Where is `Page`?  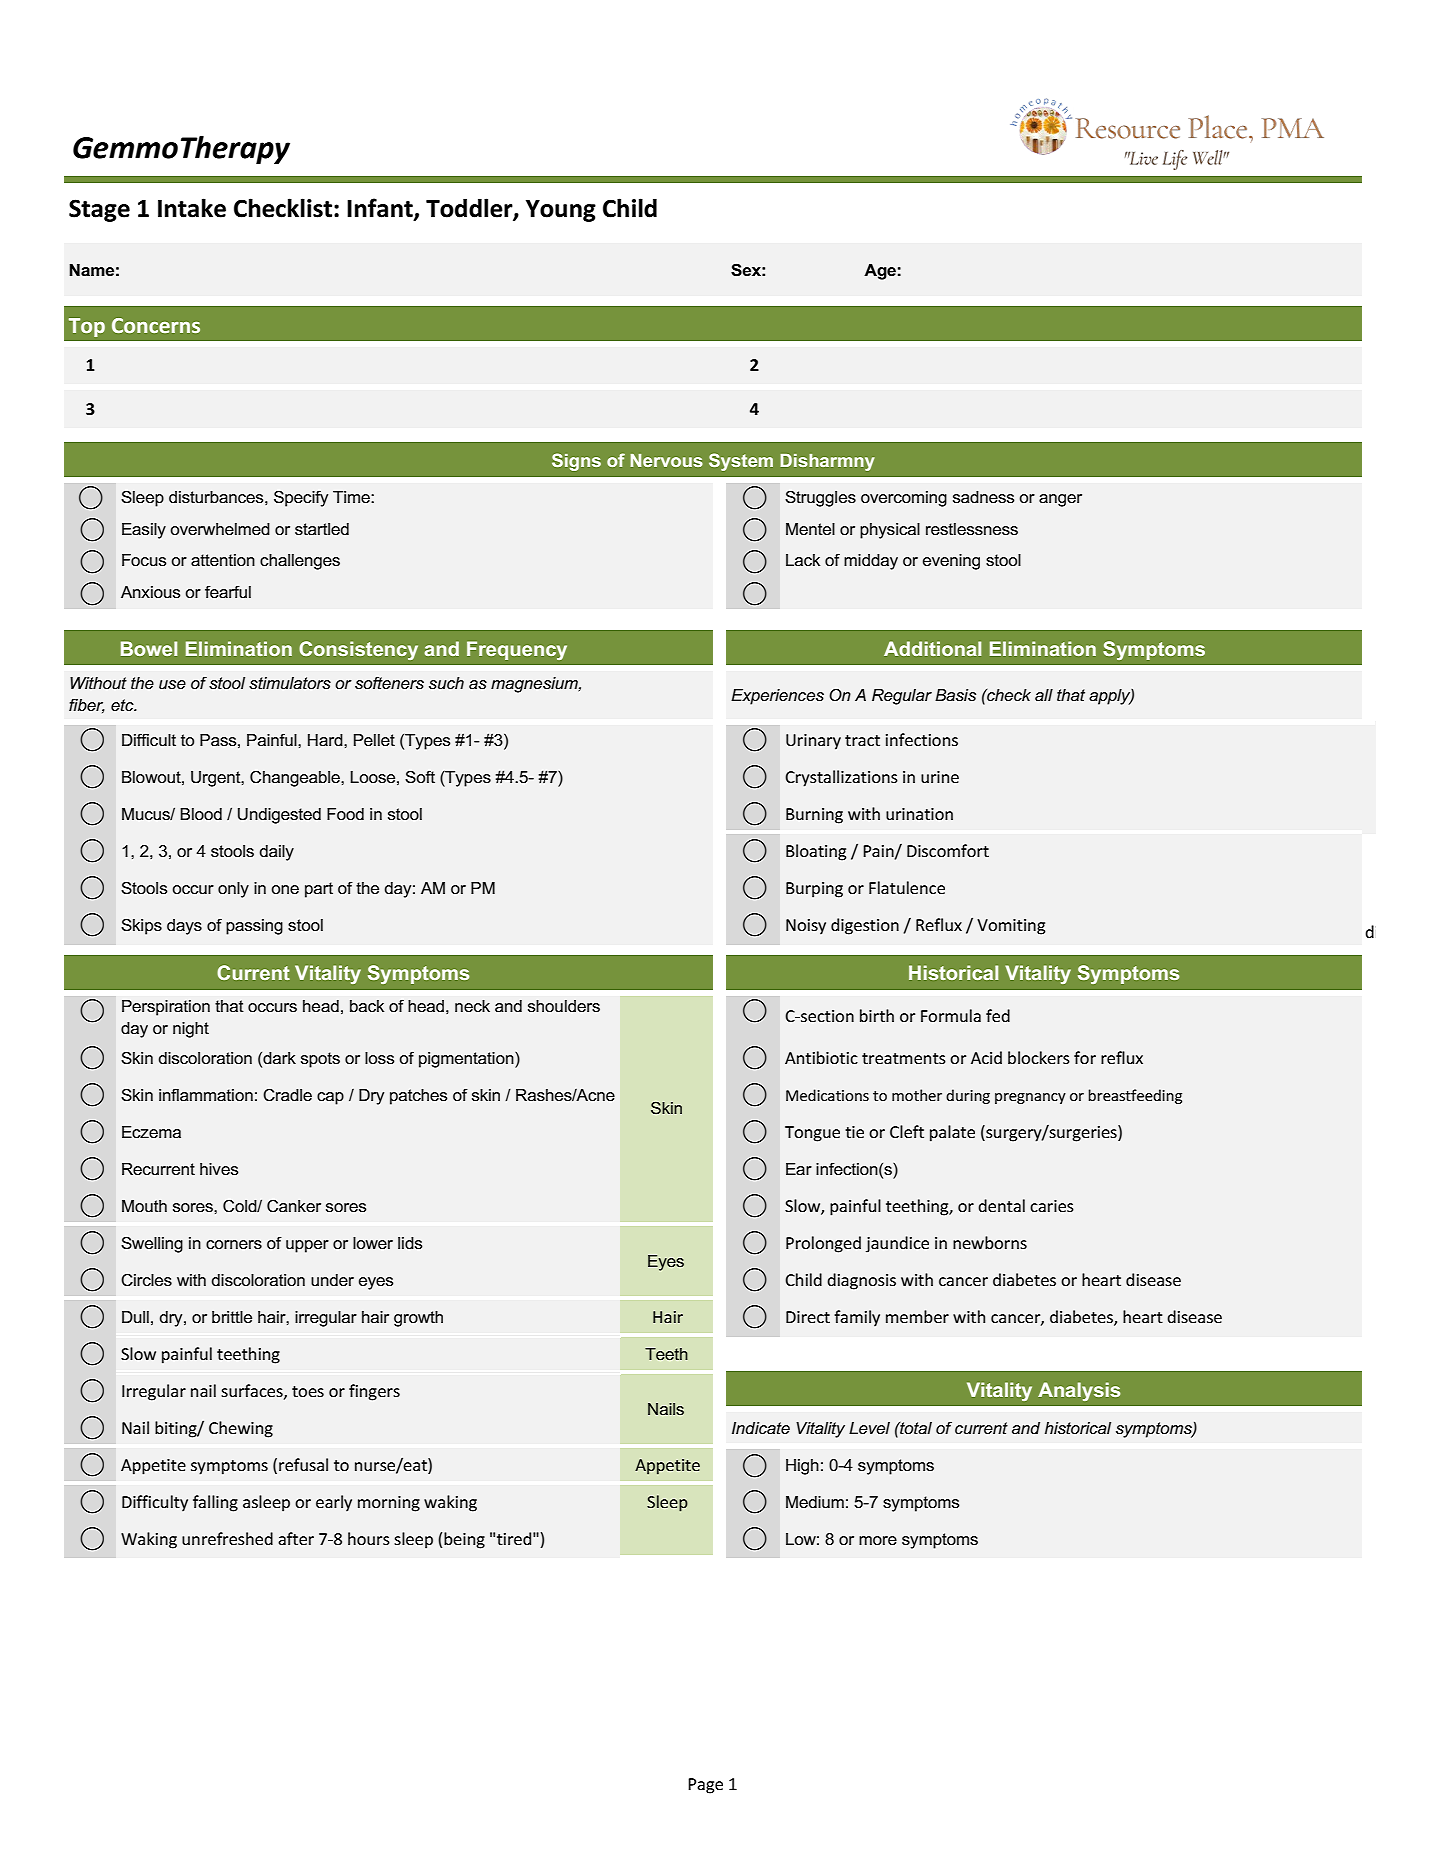 Page is located at coordinates (705, 1786).
